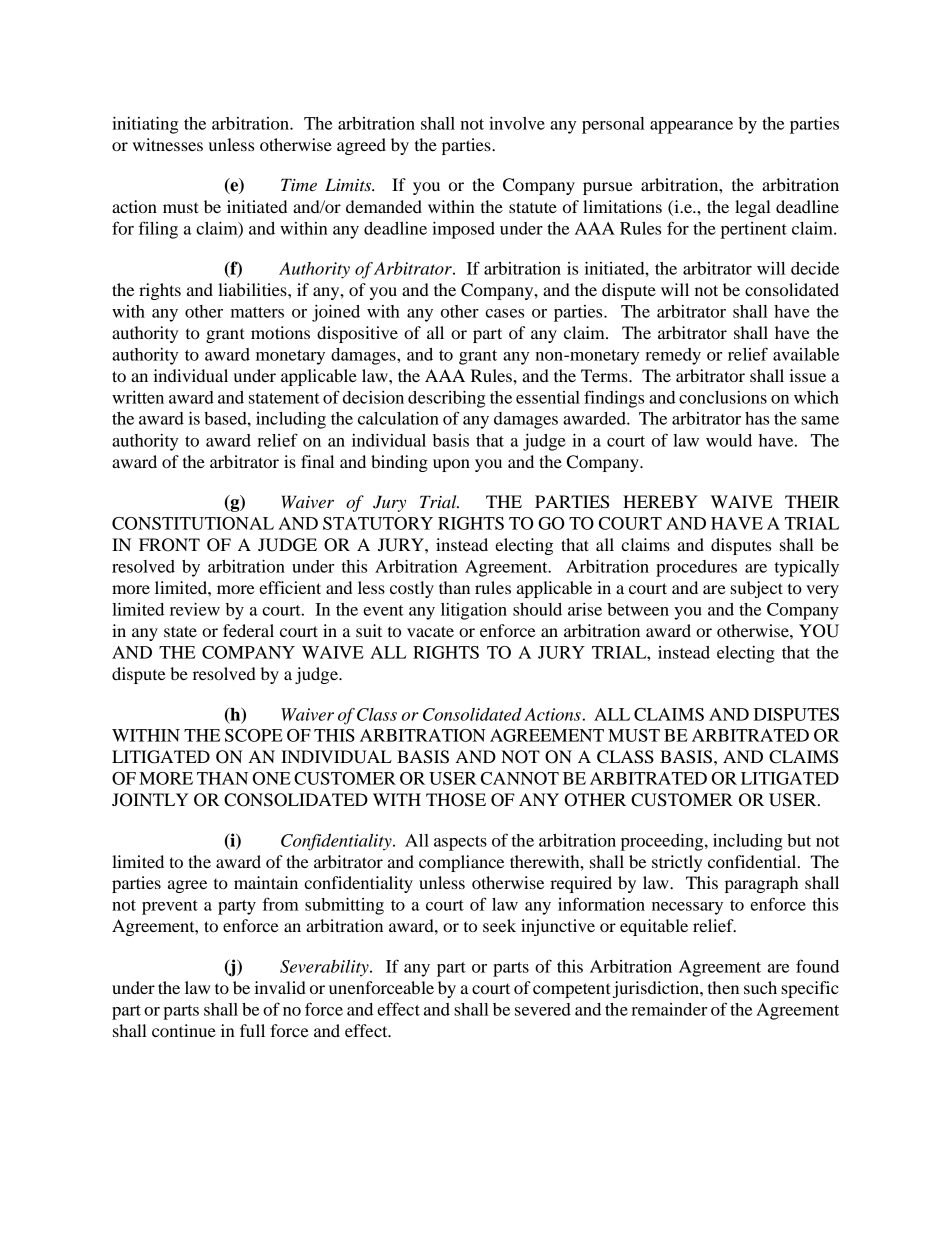 This screenshot has height=1233, width=952. Describe the element at coordinates (520, 778) in the screenshot. I see `CANNOT` at that location.
